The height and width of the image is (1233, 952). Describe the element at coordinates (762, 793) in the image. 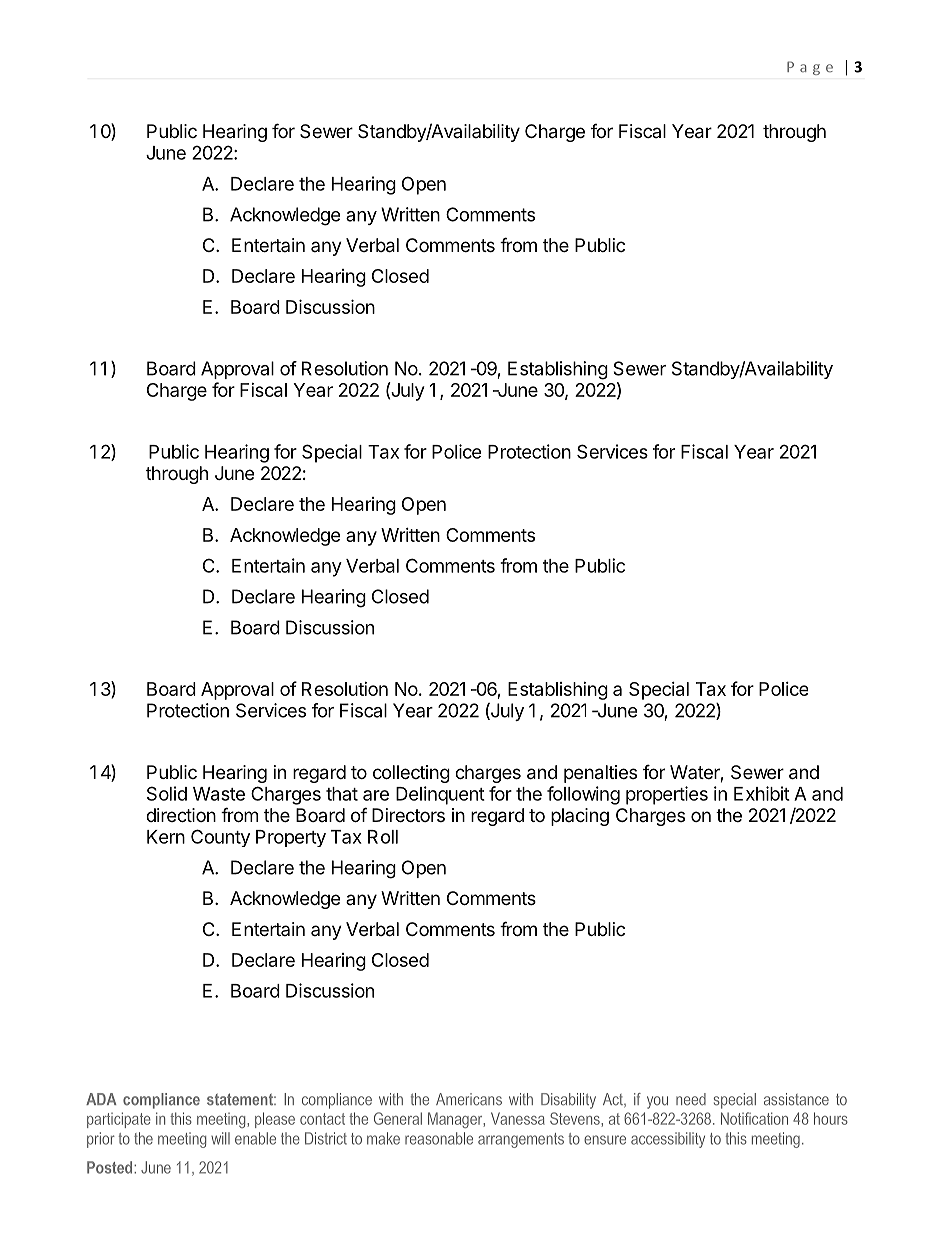

I see `Exhibit` at that location.
